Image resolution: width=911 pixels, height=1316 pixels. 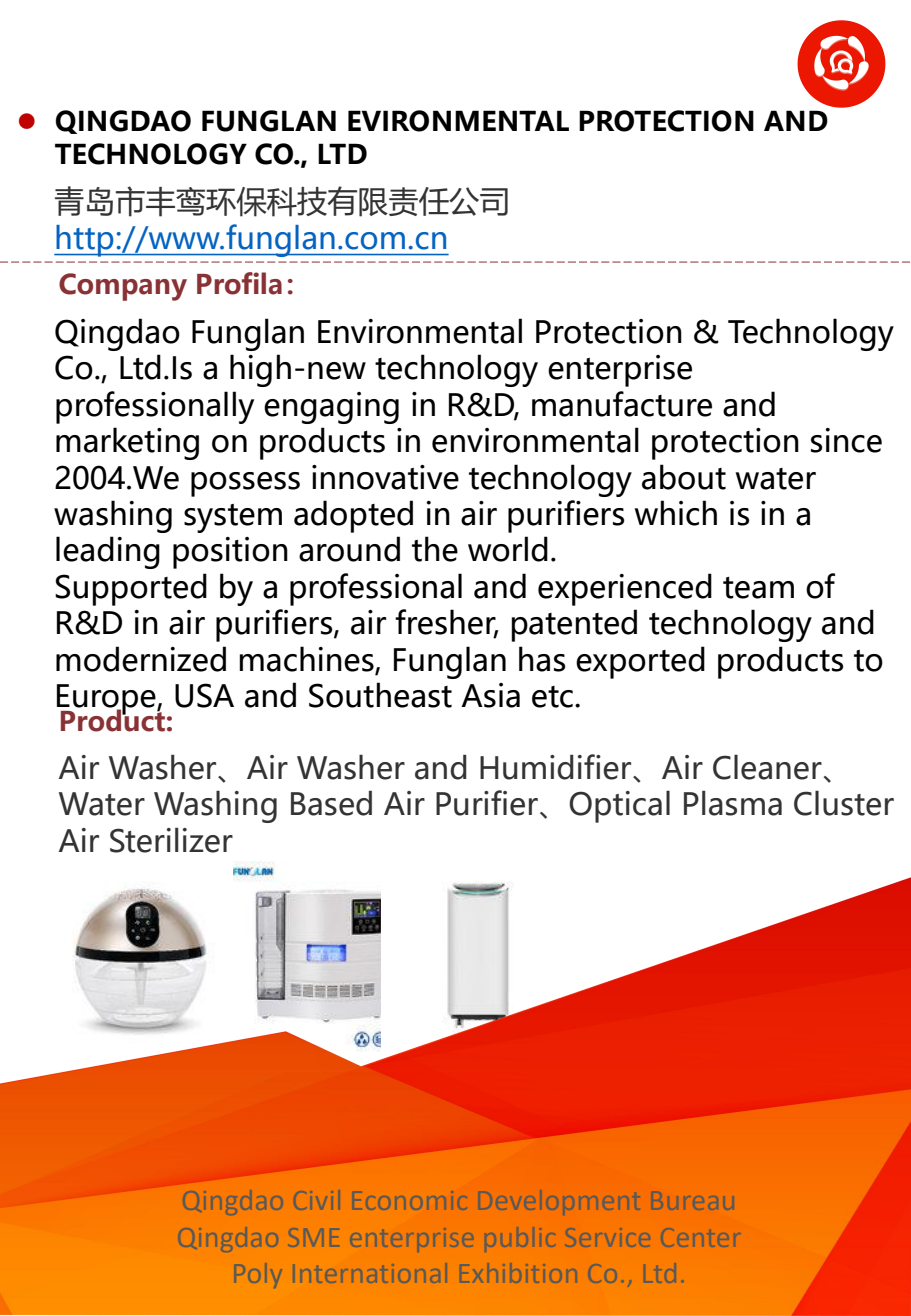 I want to click on Sterilizer, so click(x=171, y=840).
